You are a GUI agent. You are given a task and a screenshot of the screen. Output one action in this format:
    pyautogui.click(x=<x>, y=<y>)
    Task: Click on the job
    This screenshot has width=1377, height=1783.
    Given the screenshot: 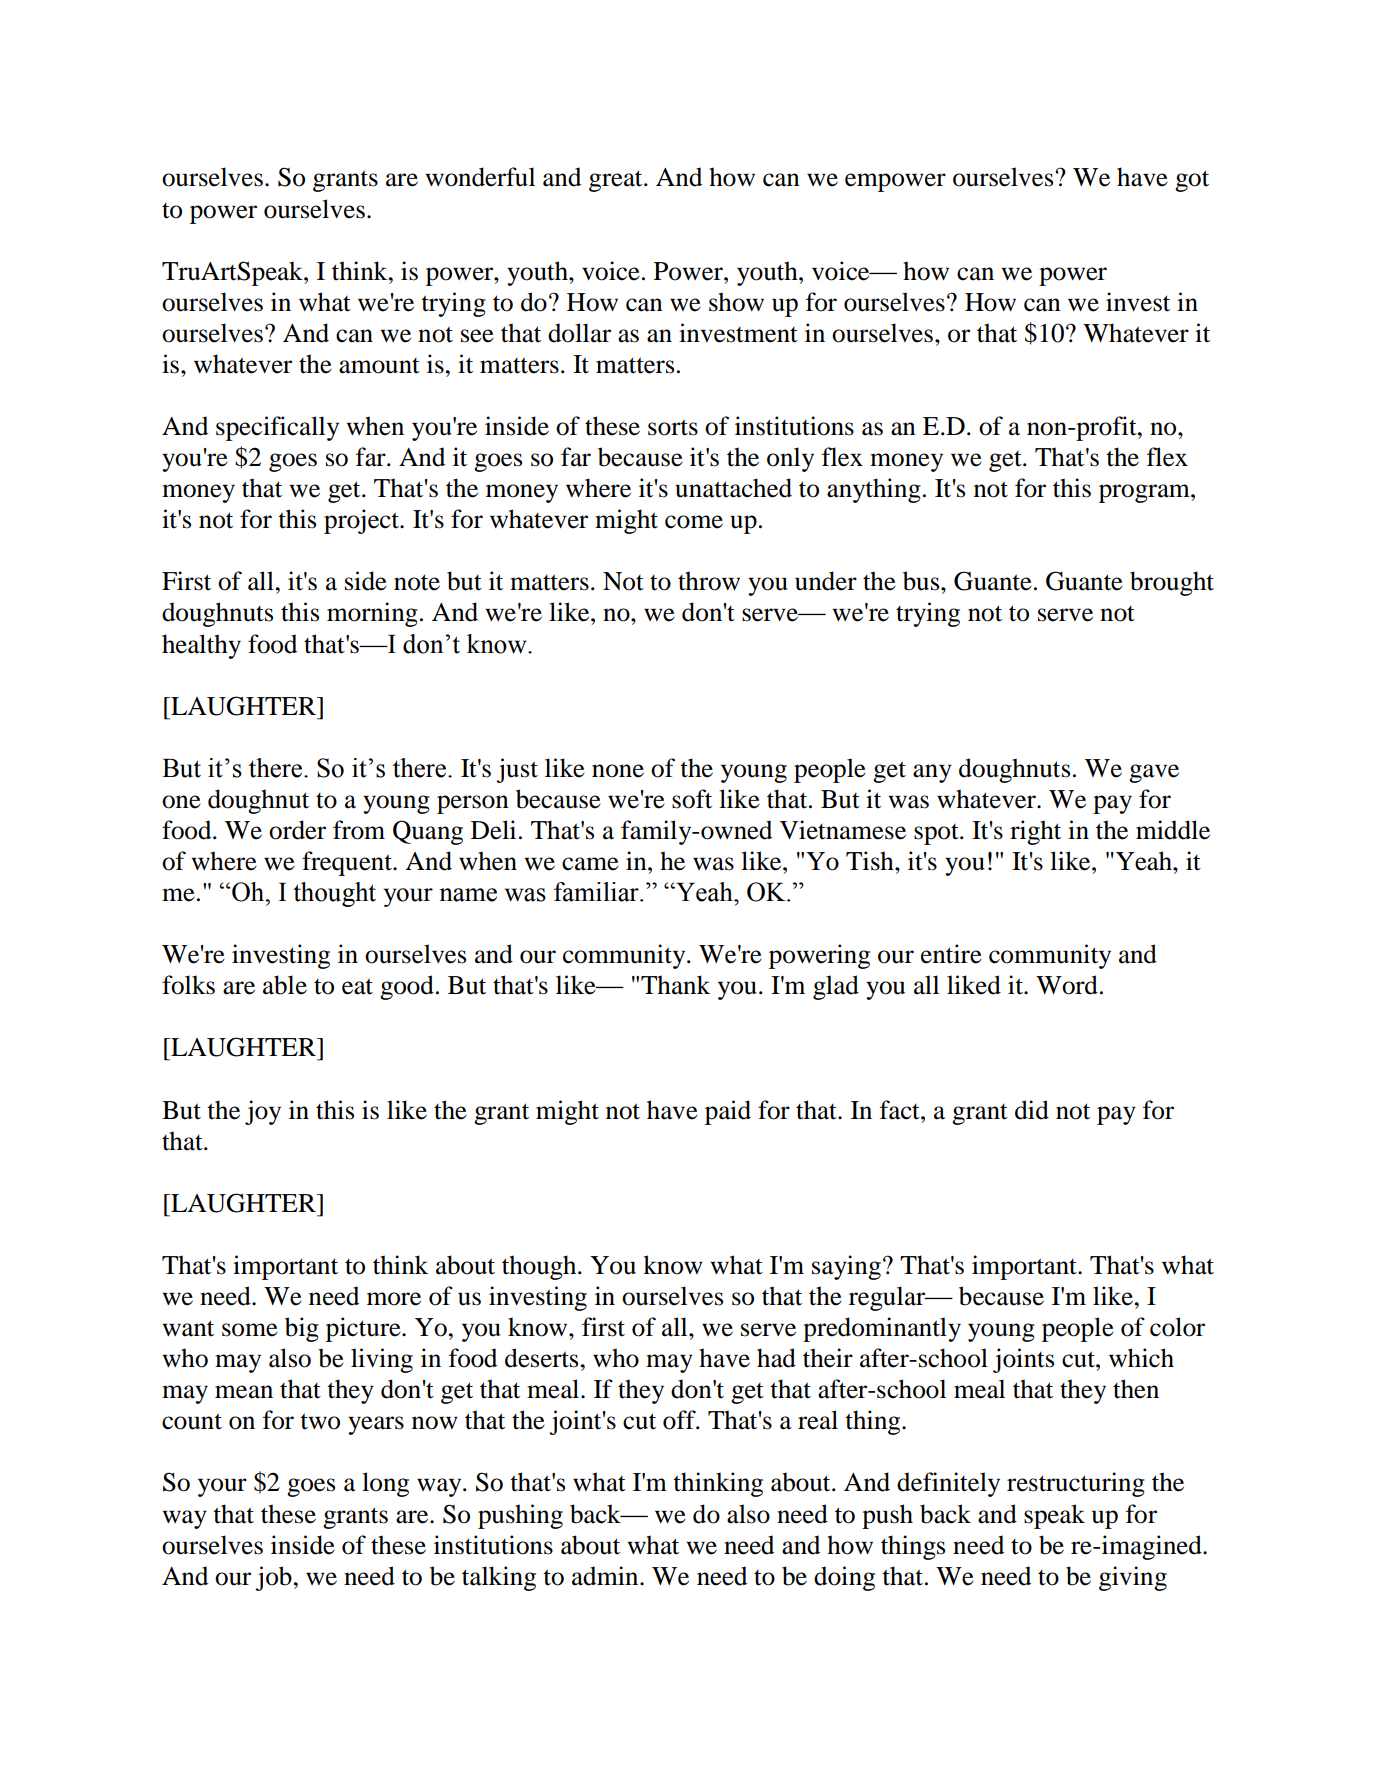 What is the action you would take?
    pyautogui.click(x=273, y=1578)
